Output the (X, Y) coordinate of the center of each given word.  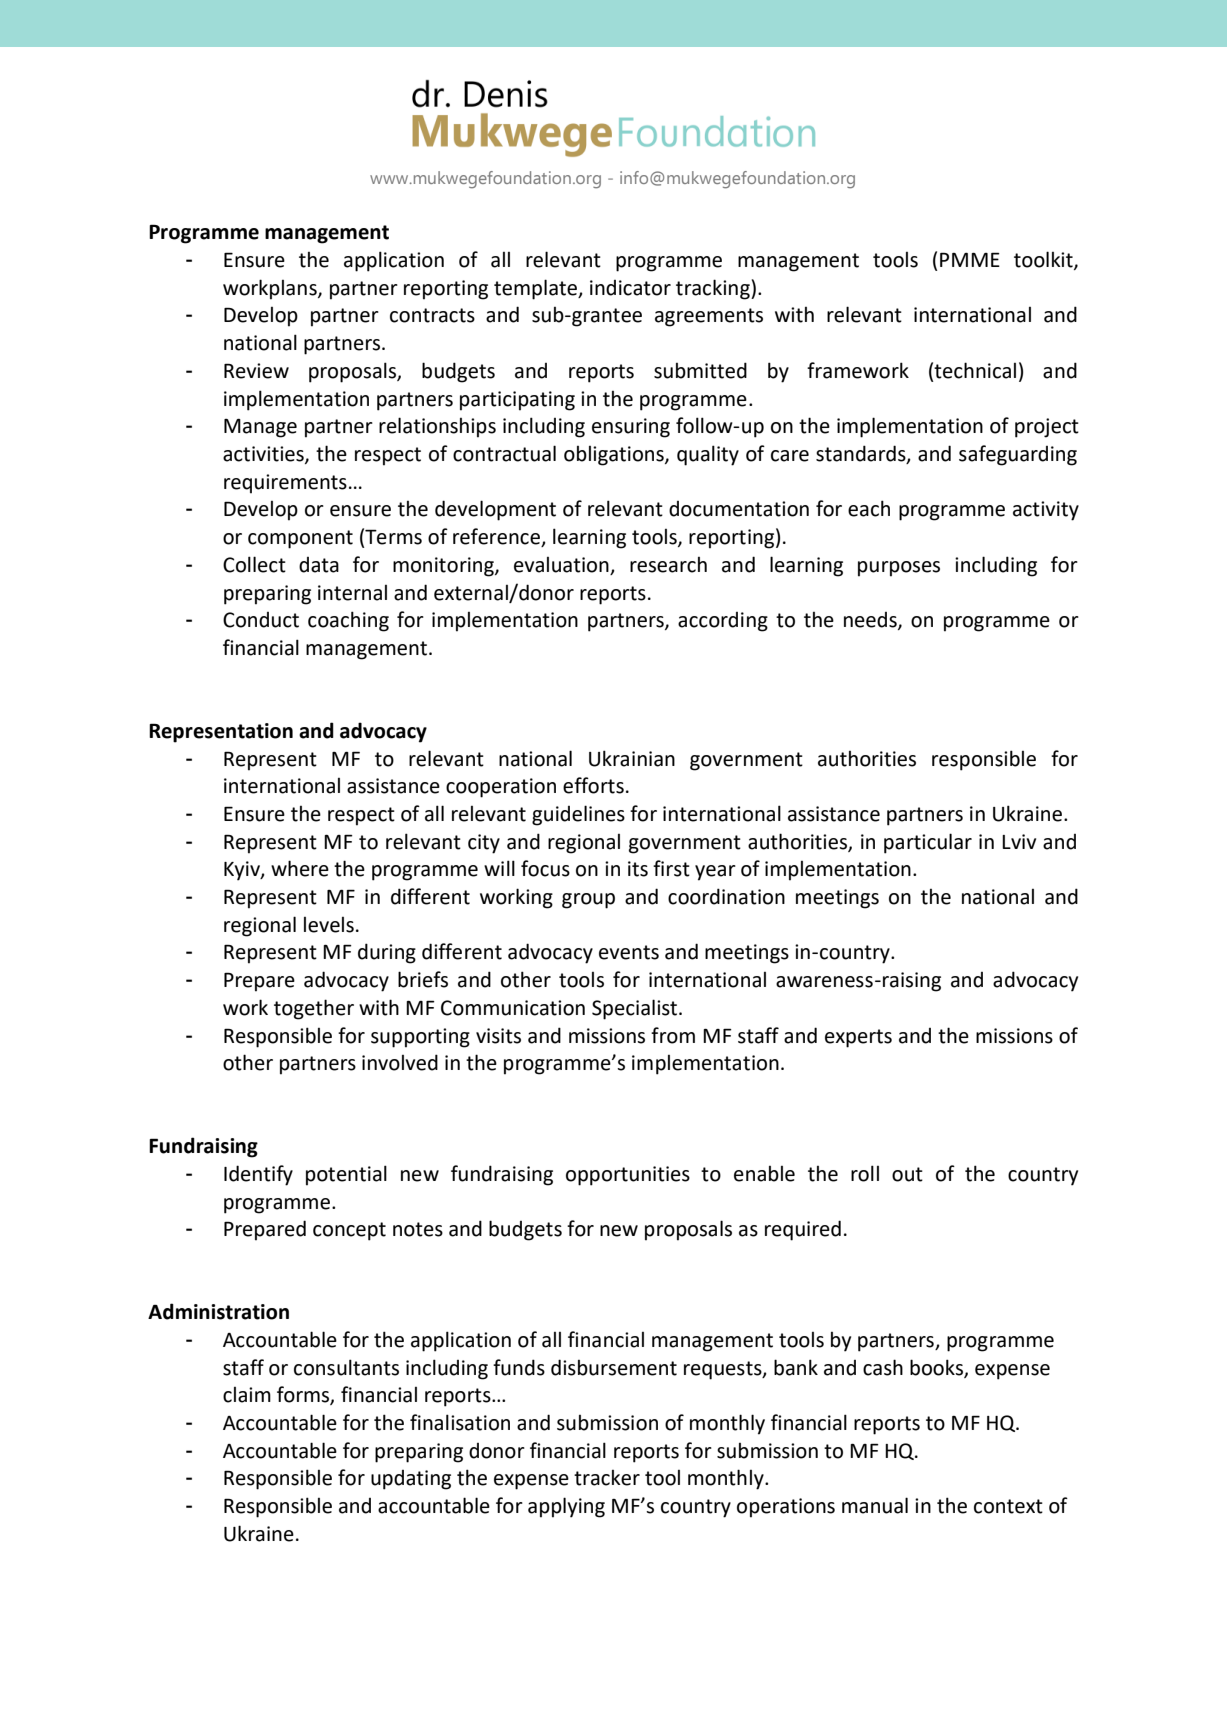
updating (411, 1480)
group (588, 901)
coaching (348, 621)
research (668, 565)
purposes (899, 569)
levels (329, 925)
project (1047, 428)
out (907, 1174)
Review (256, 371)
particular (928, 843)
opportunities (628, 1176)
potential (346, 1175)
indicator (630, 288)
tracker (607, 1478)
